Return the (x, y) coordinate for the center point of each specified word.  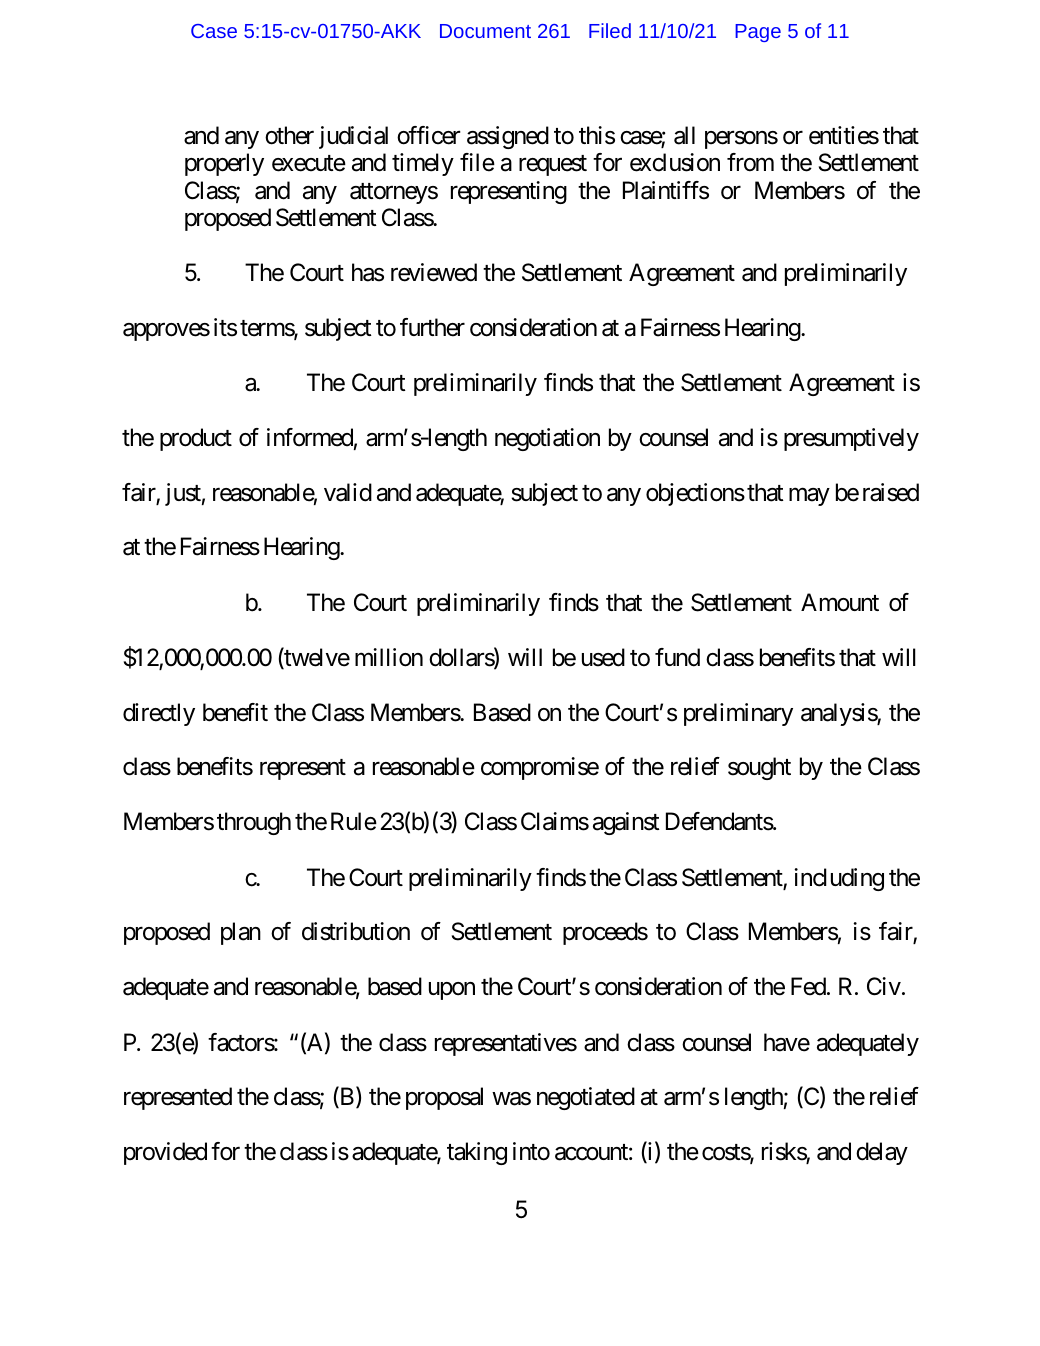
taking (477, 1153)
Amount (840, 602)
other (289, 135)
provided (165, 1153)
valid (348, 492)
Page (758, 33)
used (603, 657)
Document (485, 31)
